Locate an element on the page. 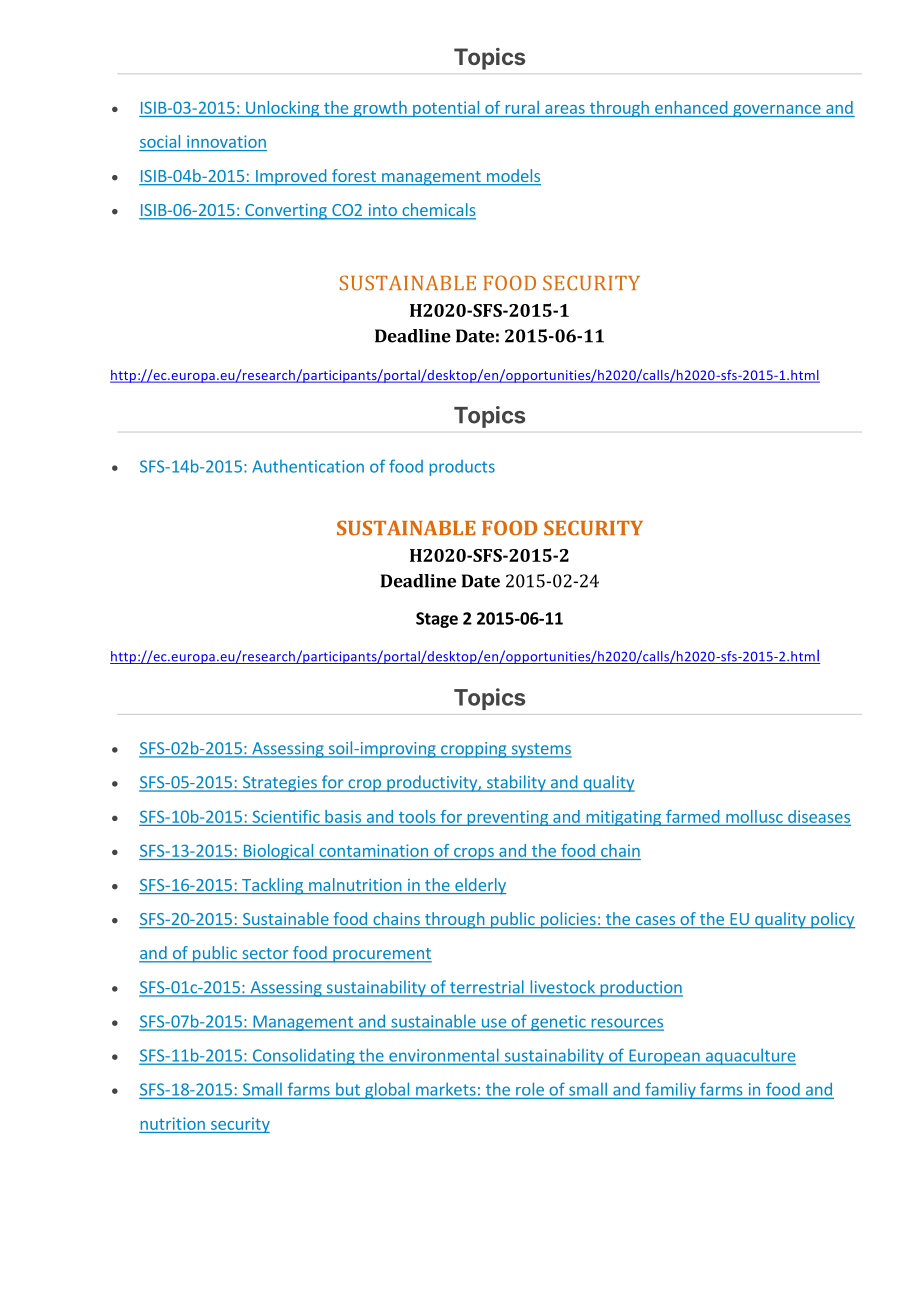  systems is located at coordinates (540, 750).
